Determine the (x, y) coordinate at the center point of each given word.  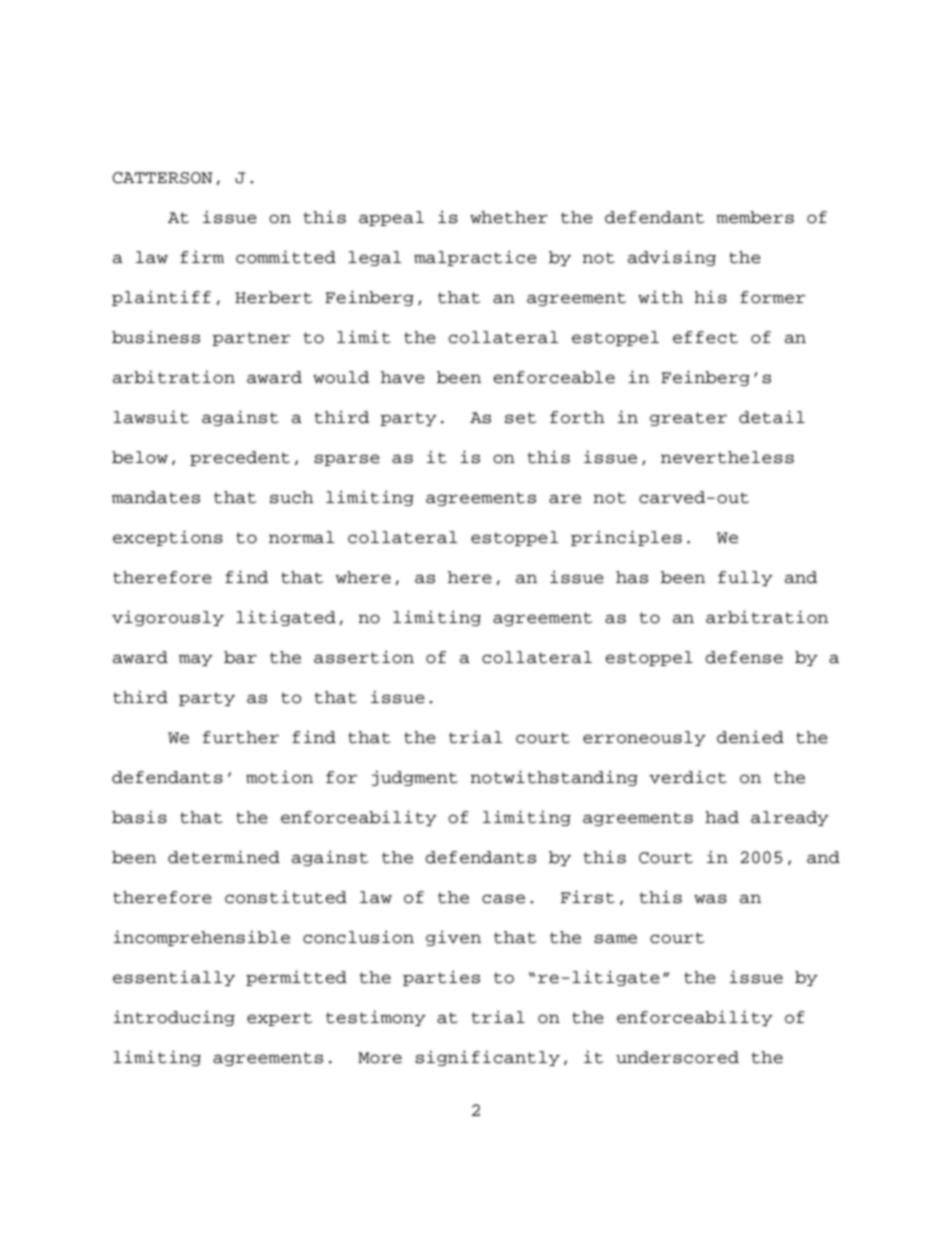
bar (240, 657)
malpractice (475, 258)
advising (671, 258)
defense (744, 657)
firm (202, 256)
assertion (364, 657)
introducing (174, 1018)
